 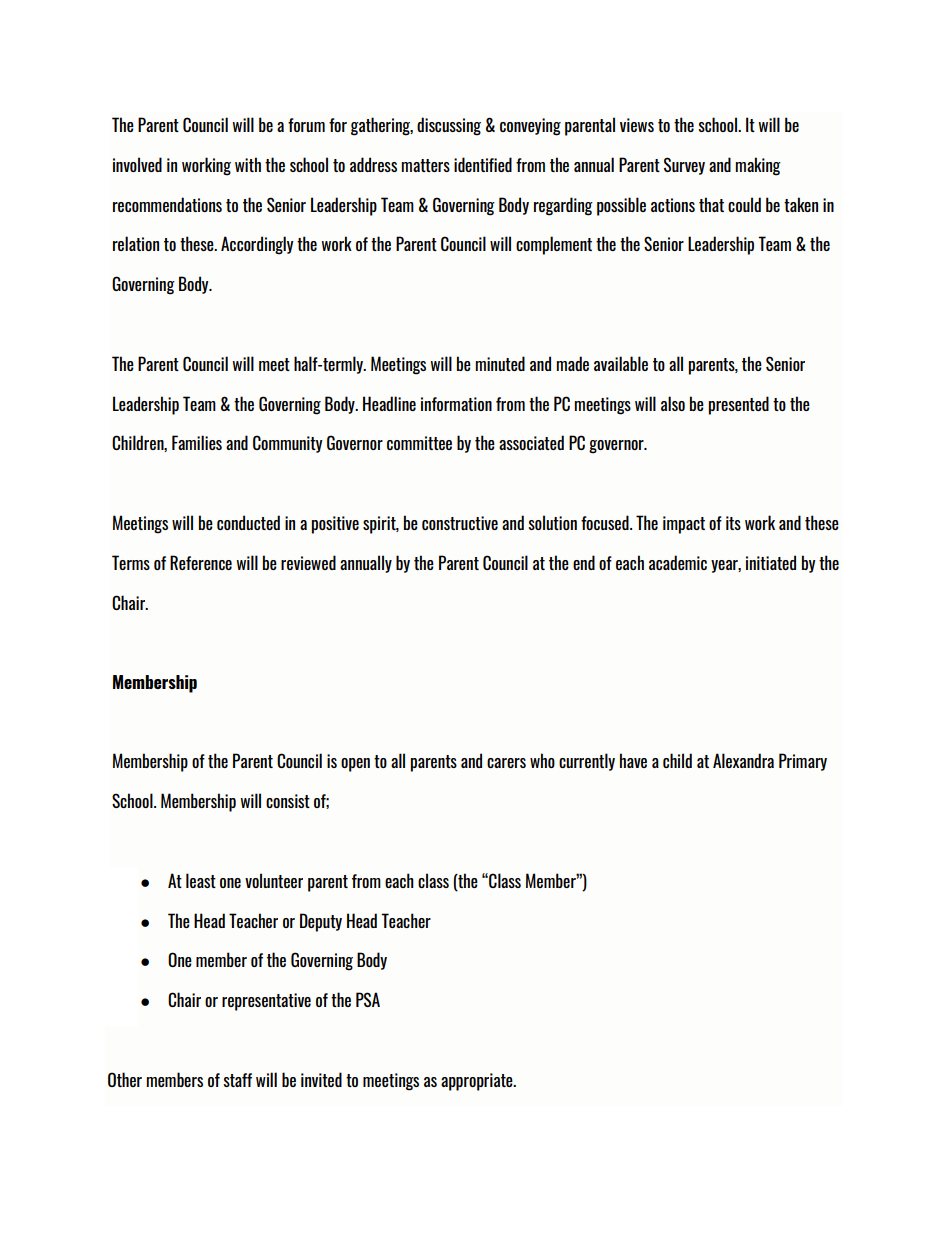 I want to click on identified, so click(x=483, y=164).
